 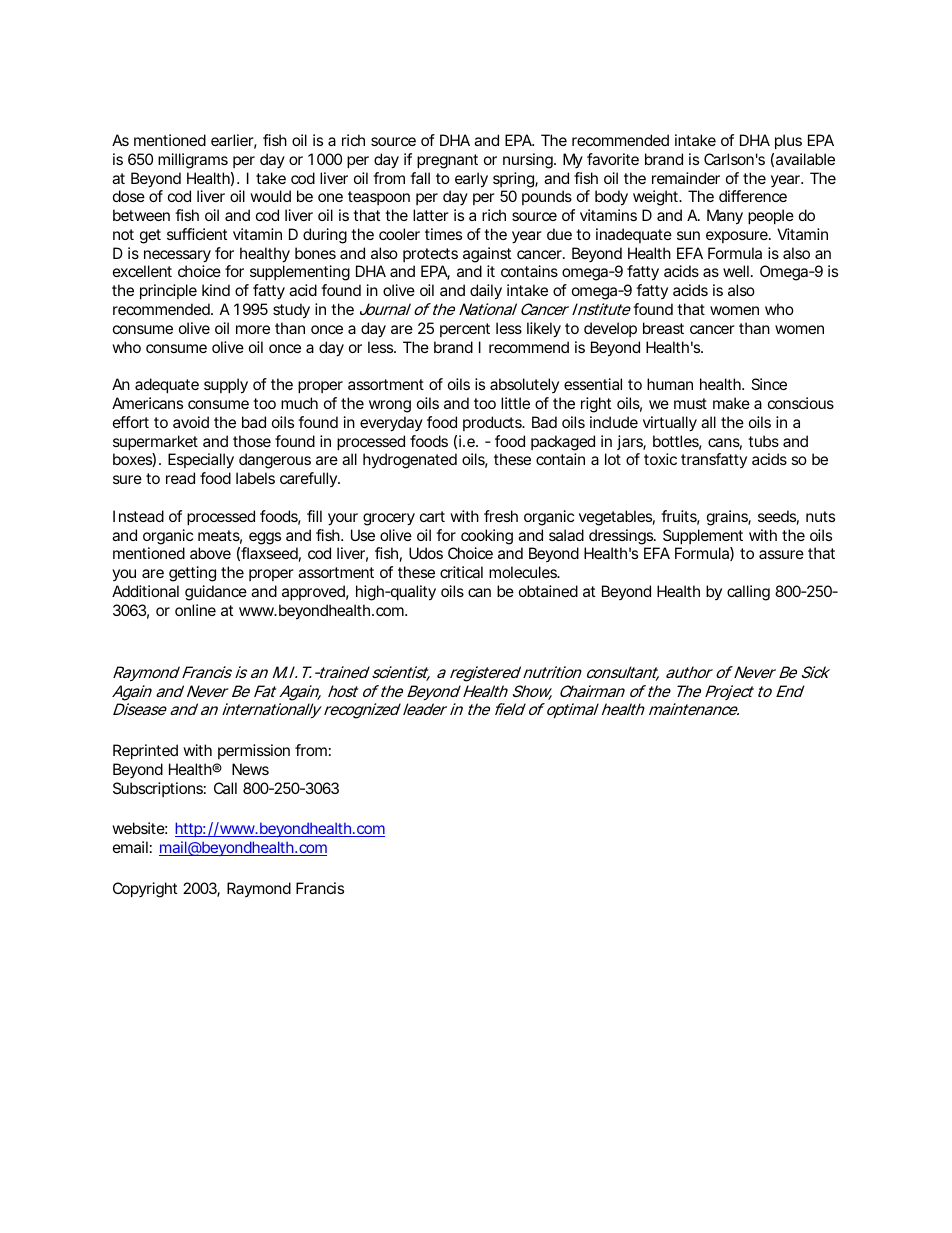 I want to click on cooking, so click(x=487, y=537).
